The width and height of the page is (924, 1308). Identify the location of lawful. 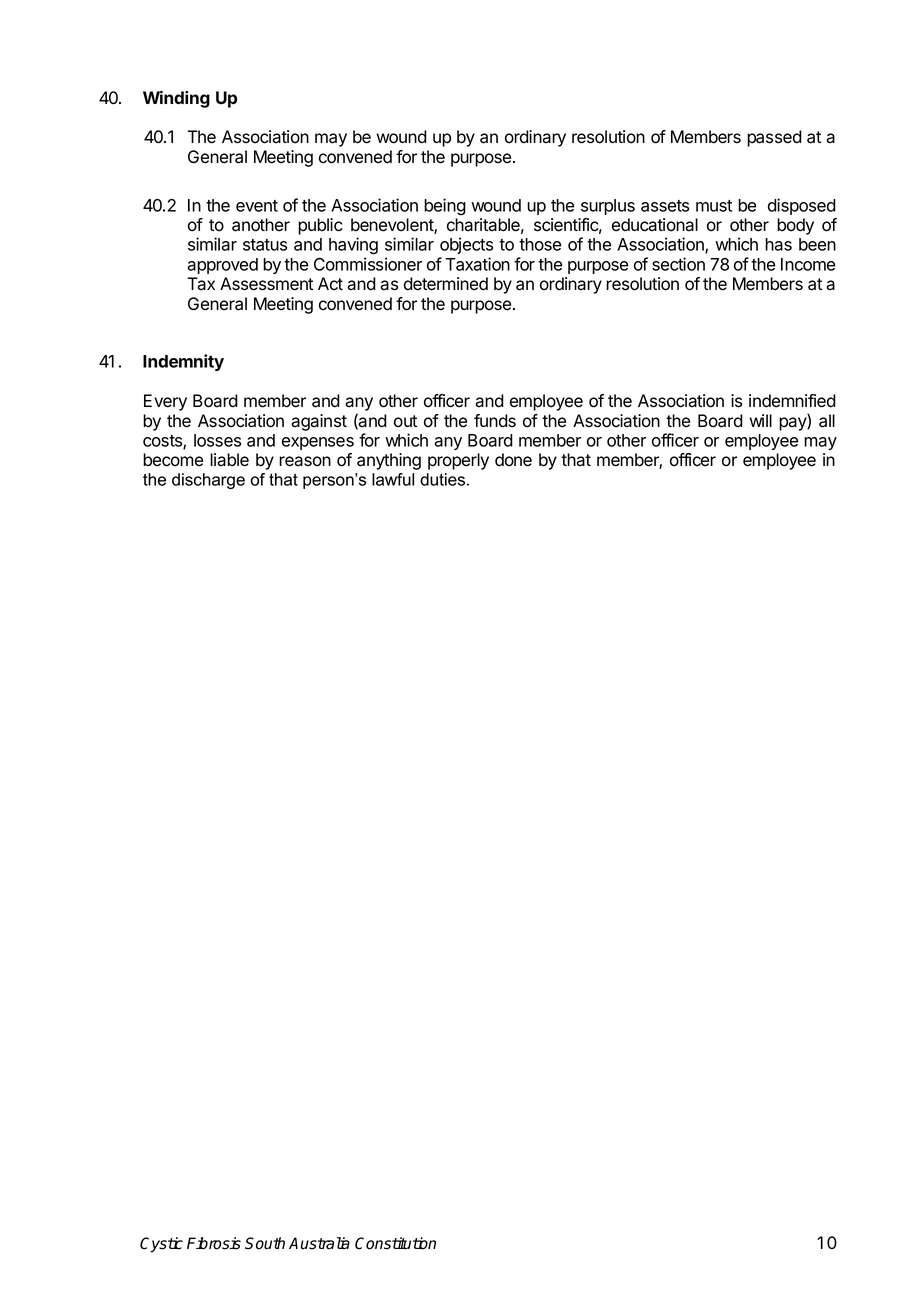
(393, 479).
